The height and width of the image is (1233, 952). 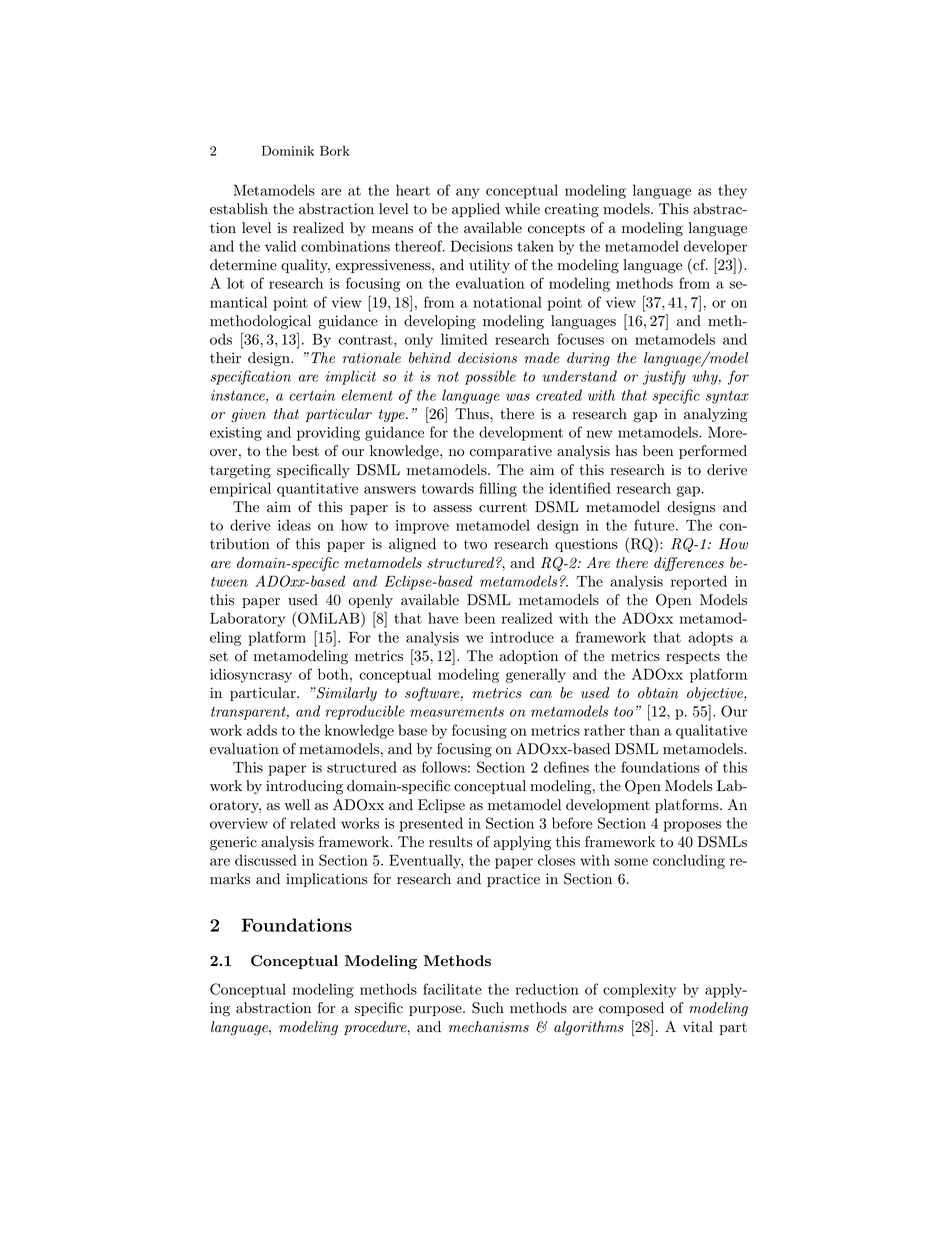 What do you see at coordinates (511, 452) in the image?
I see `comparative` at bounding box center [511, 452].
